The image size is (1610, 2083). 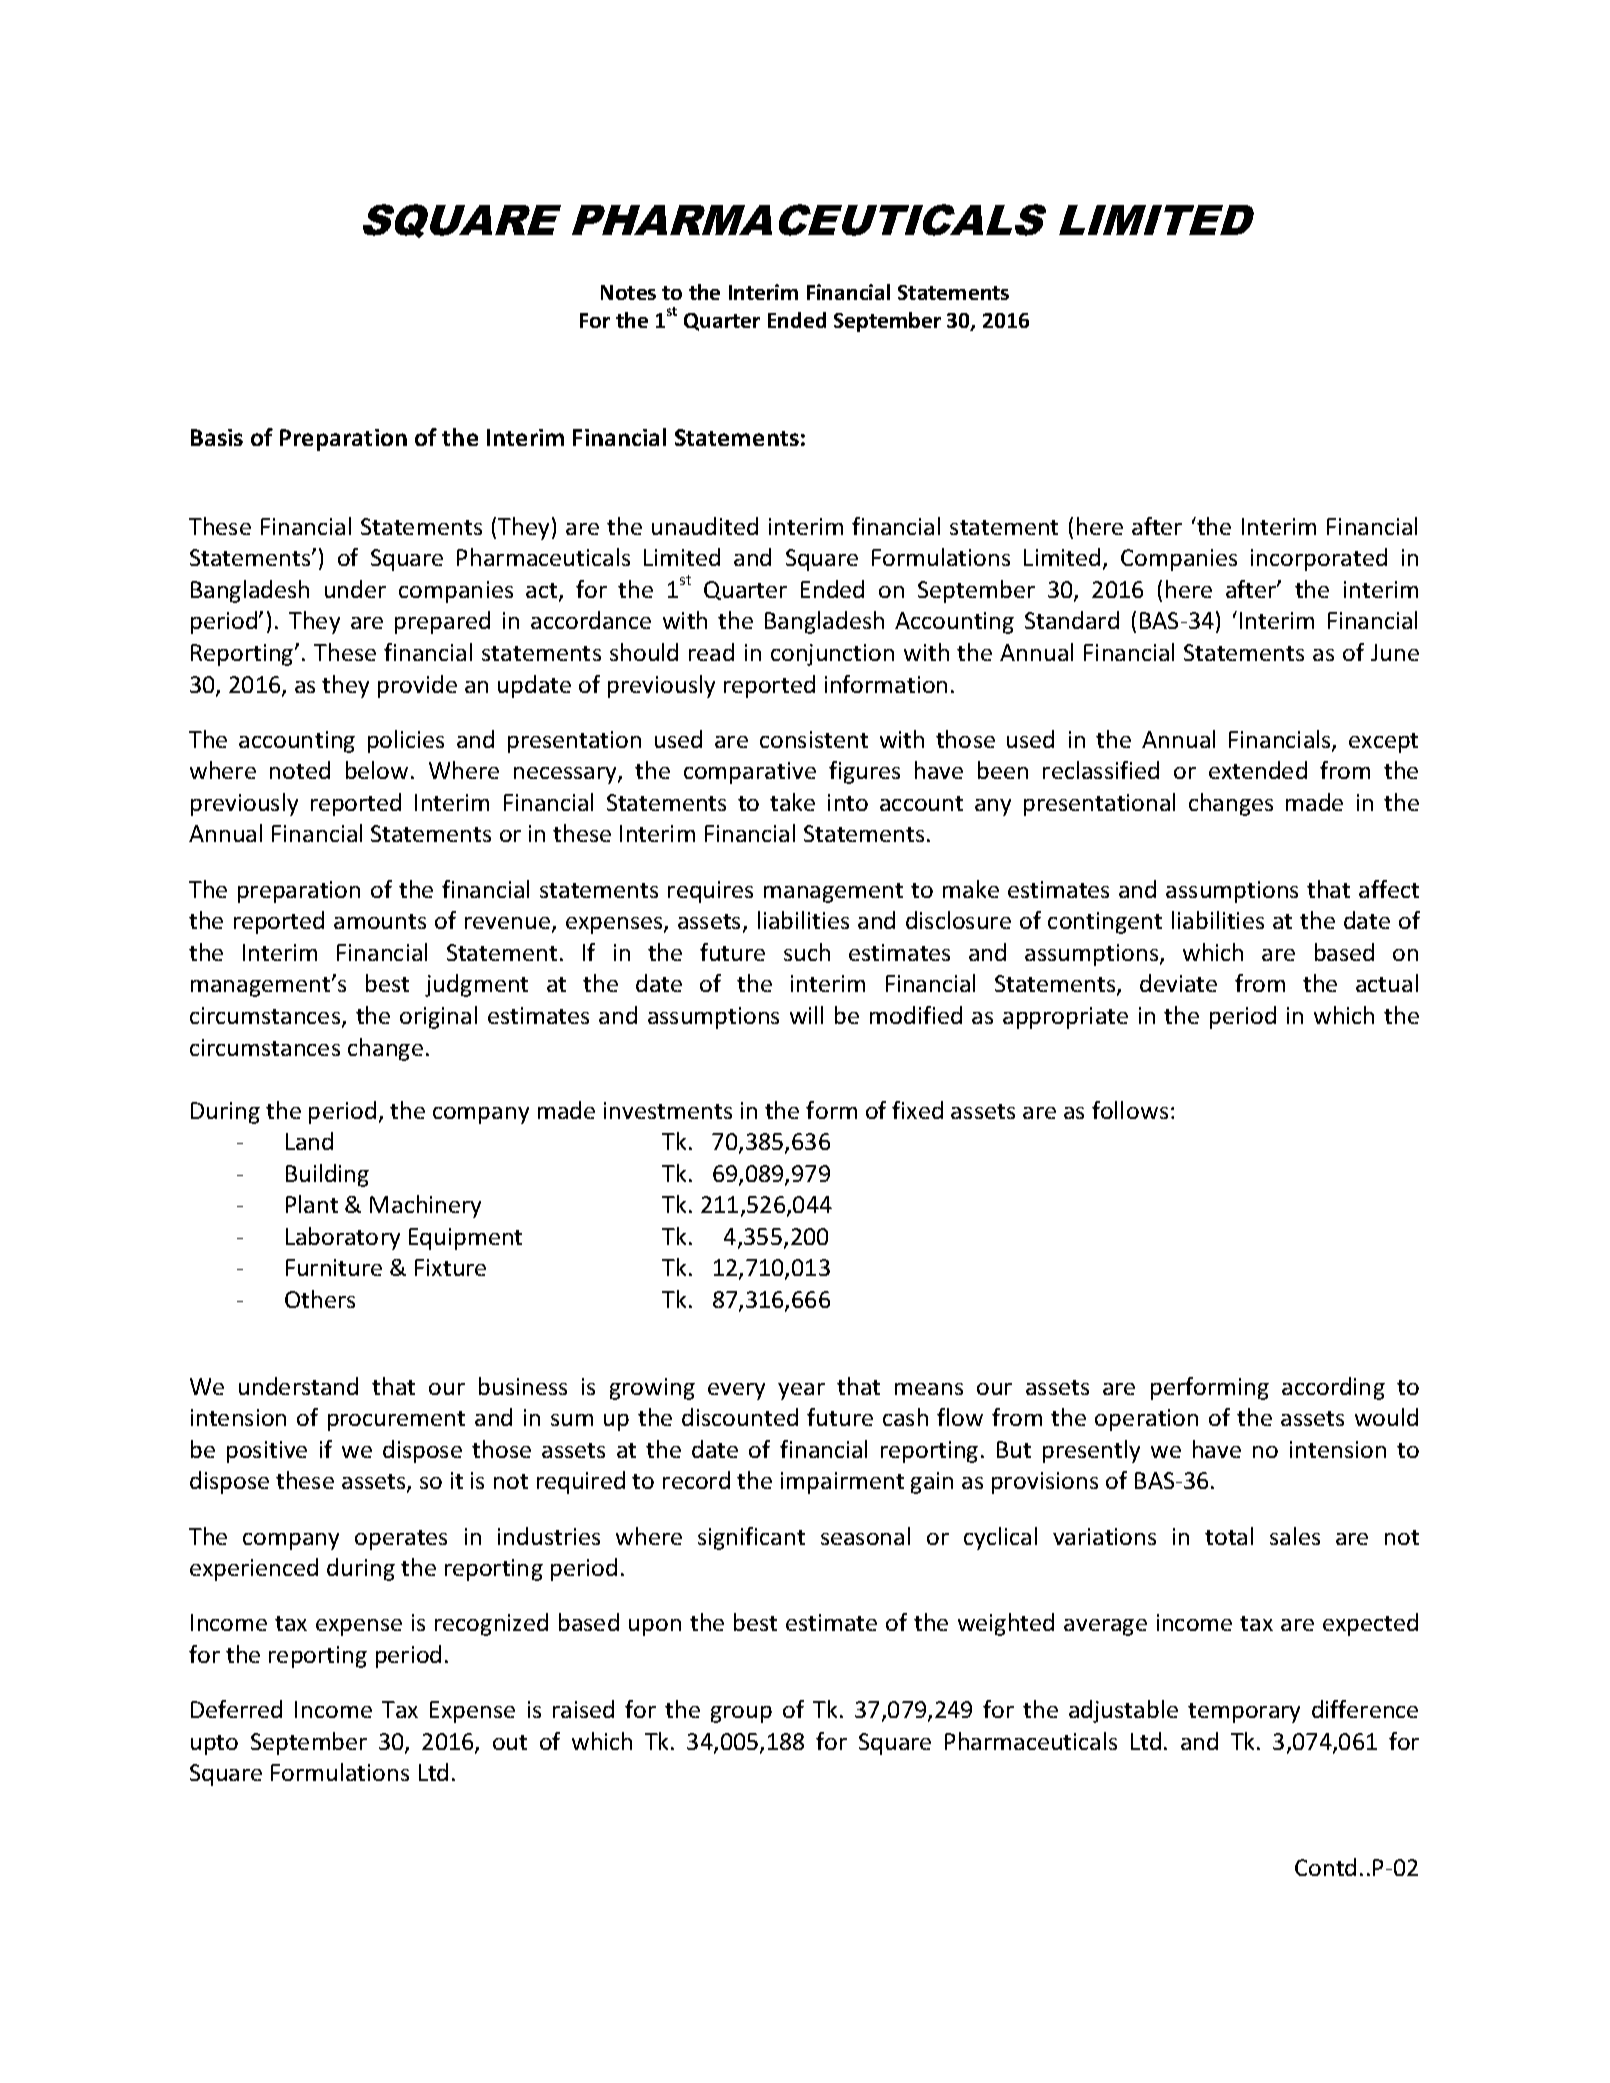 What do you see at coordinates (741, 1714) in the screenshot?
I see `group` at bounding box center [741, 1714].
